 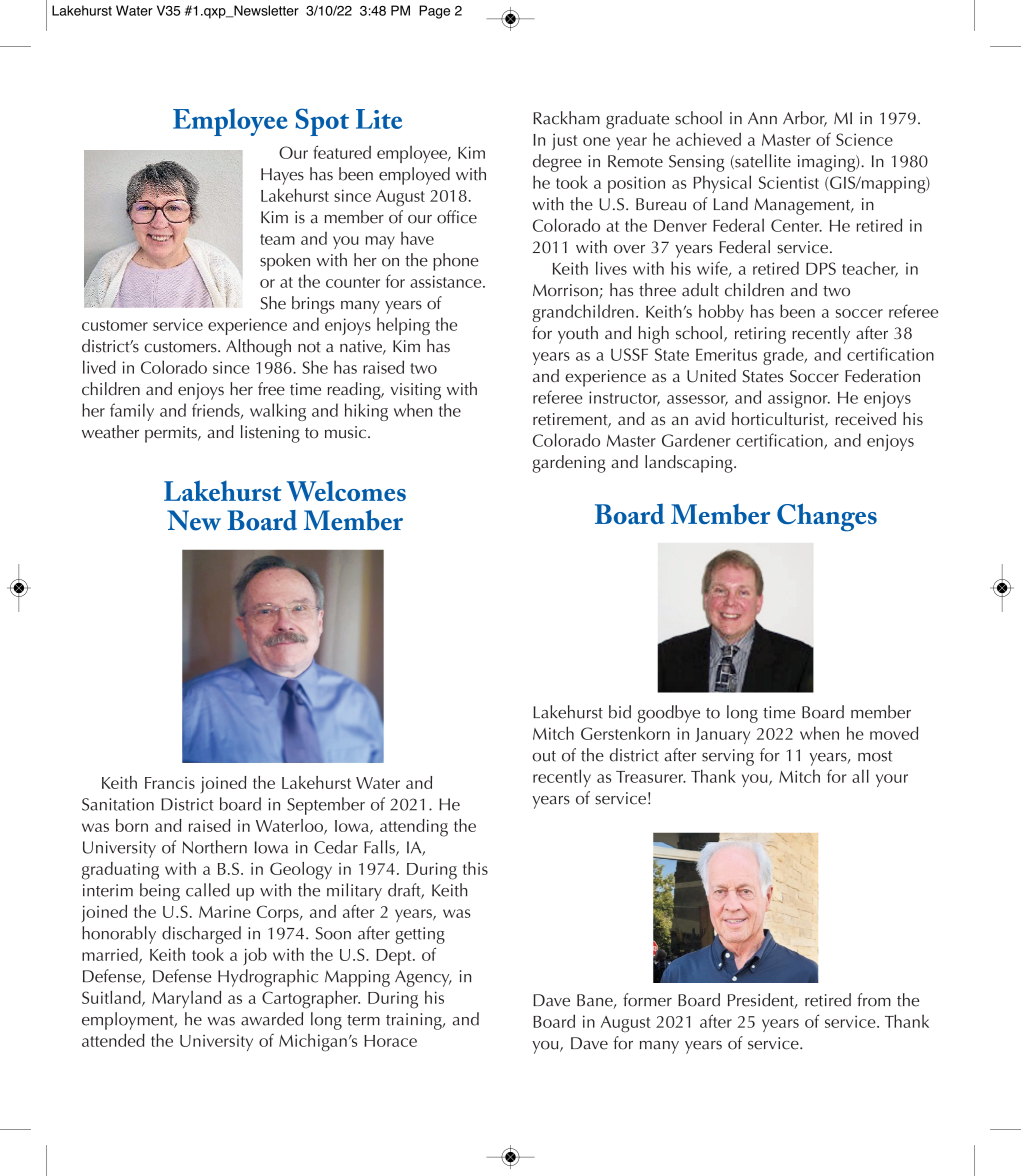 I want to click on training, so click(x=415, y=1021).
